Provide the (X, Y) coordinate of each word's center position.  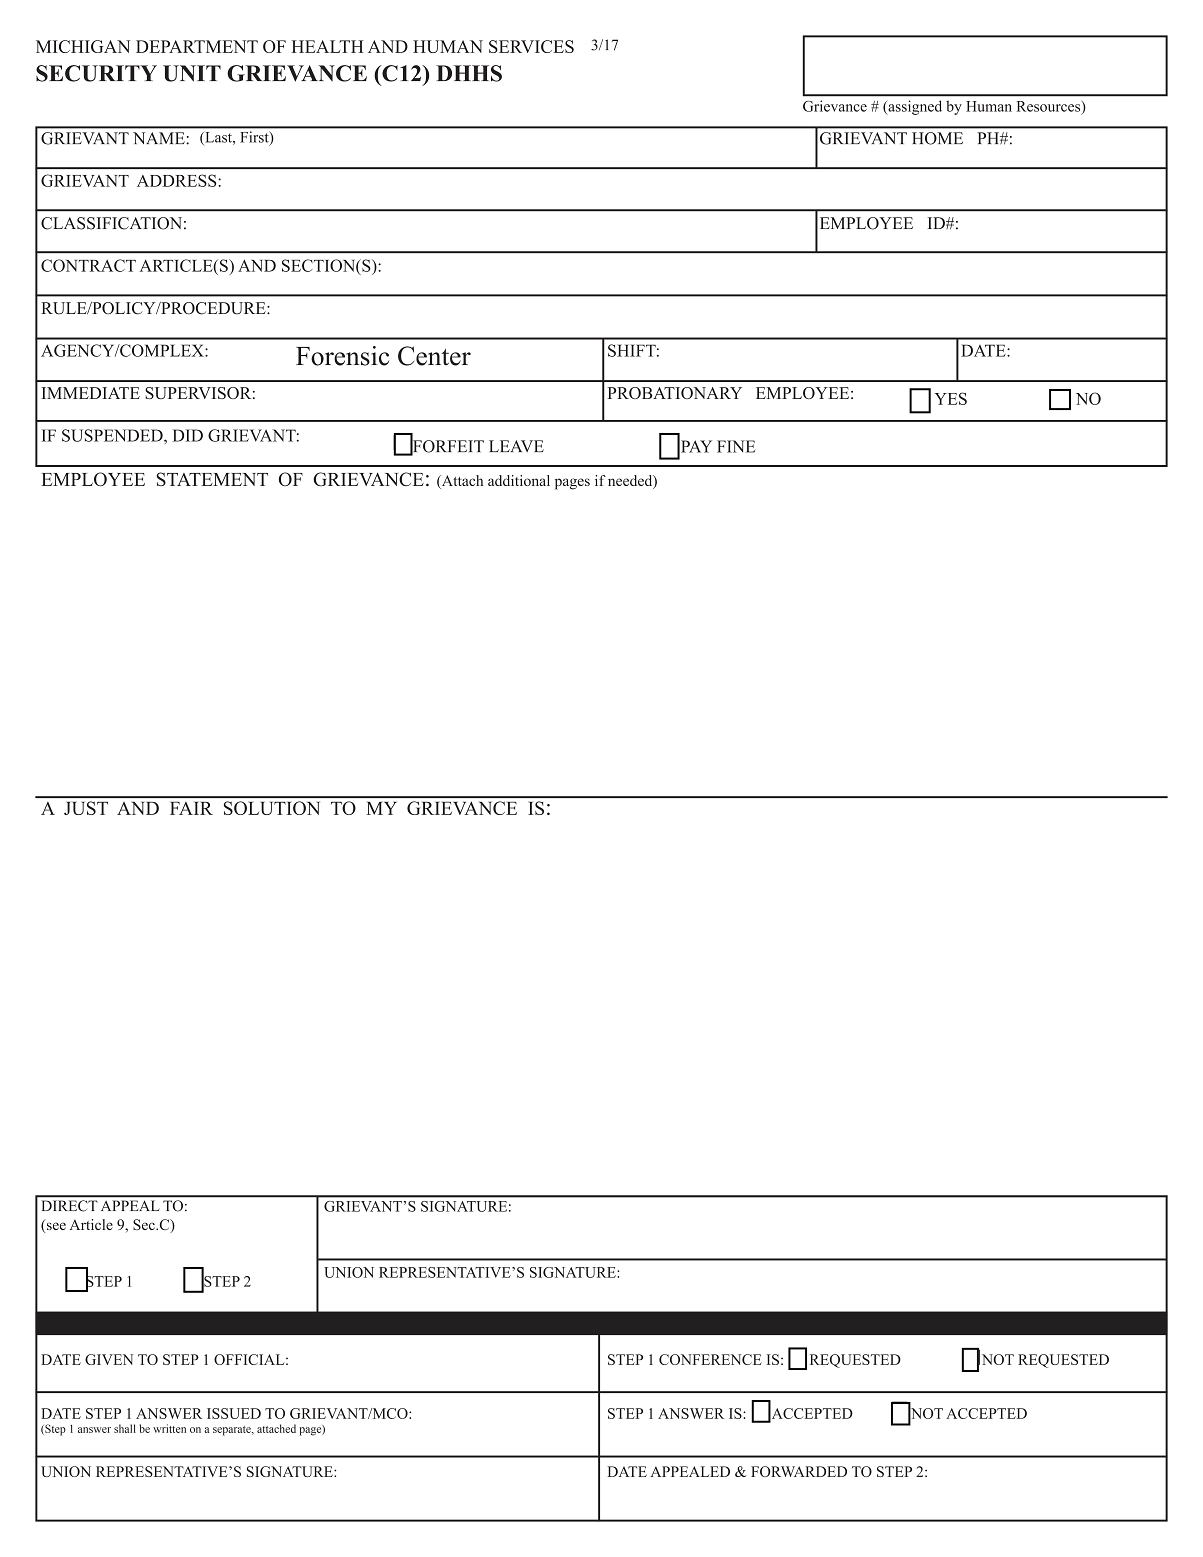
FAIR (191, 808)
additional (519, 480)
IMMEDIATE (90, 393)
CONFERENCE (710, 1359)
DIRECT (69, 1205)
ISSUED (234, 1413)
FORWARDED (799, 1471)
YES (951, 398)
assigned (914, 107)
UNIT (192, 73)
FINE (736, 446)
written (169, 1428)
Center (434, 356)
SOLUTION (271, 808)
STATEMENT (212, 479)
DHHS (469, 73)
